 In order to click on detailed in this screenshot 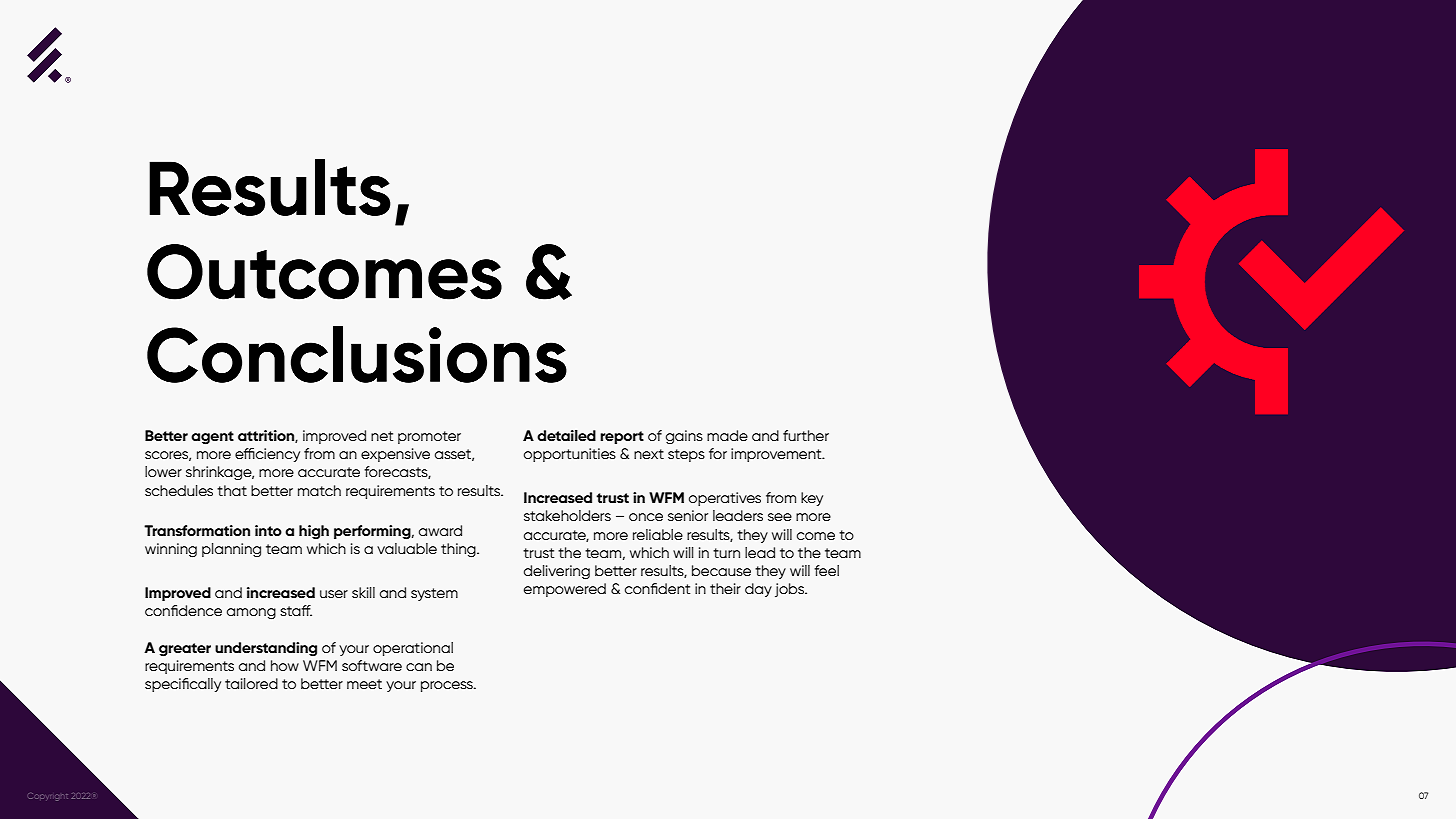, I will do `click(566, 436)`.
